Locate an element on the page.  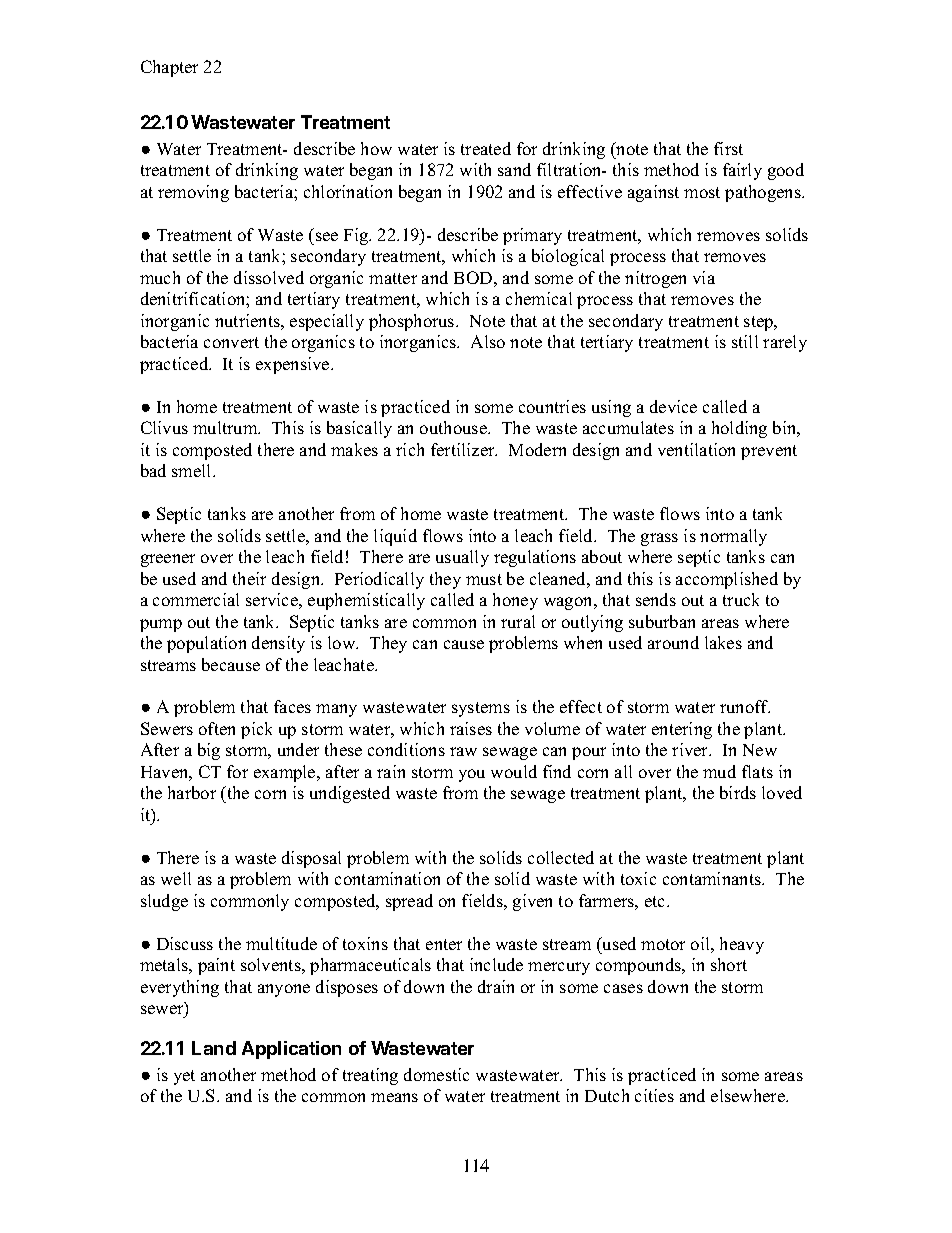
treated is located at coordinates (486, 148).
